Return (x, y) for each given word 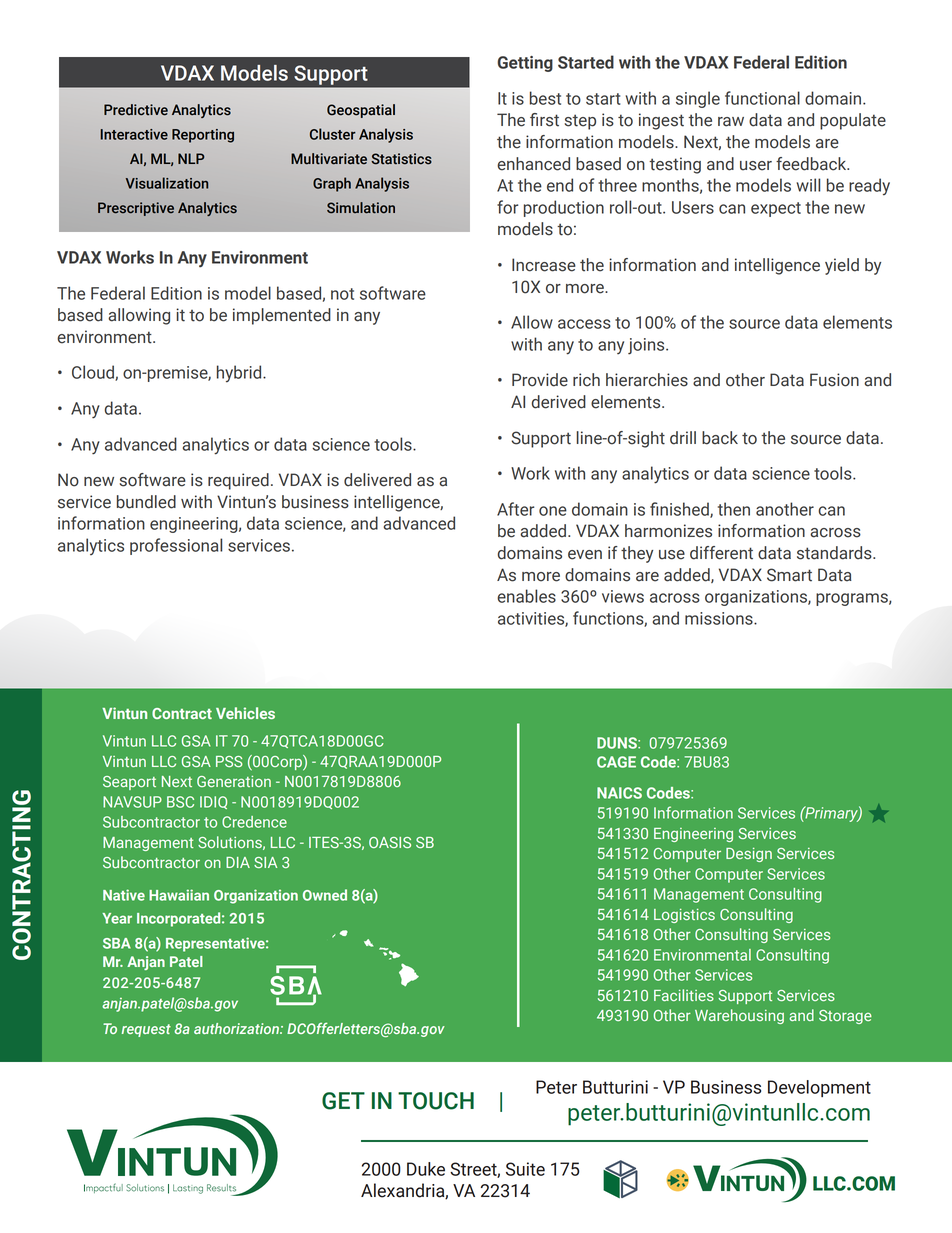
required (238, 481)
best (545, 98)
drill (683, 438)
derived (559, 402)
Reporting (203, 136)
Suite (525, 1169)
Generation (234, 781)
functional (762, 98)
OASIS (390, 842)
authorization (237, 1028)
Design (749, 855)
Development (819, 1088)
